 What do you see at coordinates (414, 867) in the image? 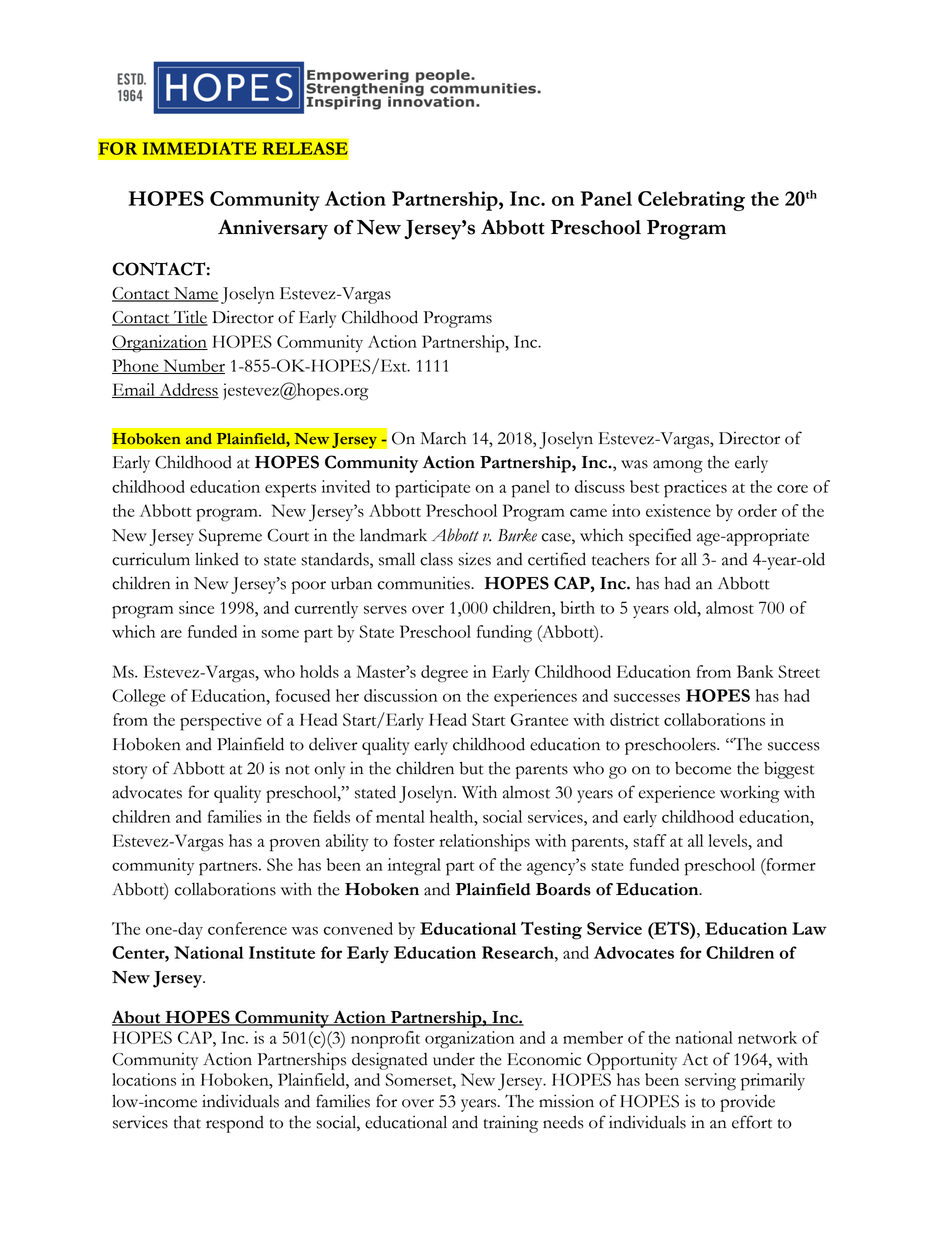
I see `integral` at bounding box center [414, 867].
